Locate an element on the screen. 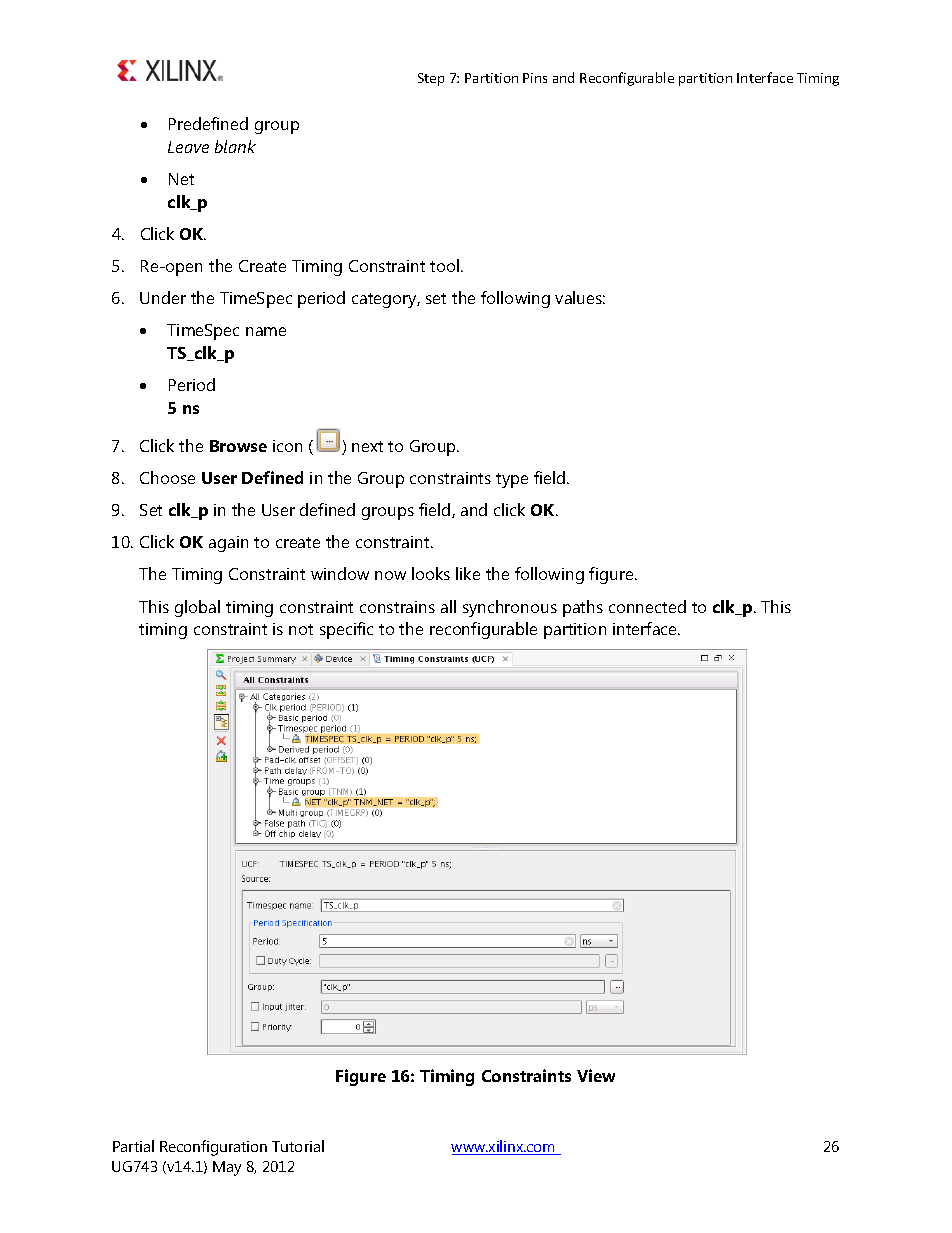 Image resolution: width=952 pixels, height=1233 pixels. Step is located at coordinates (431, 79).
